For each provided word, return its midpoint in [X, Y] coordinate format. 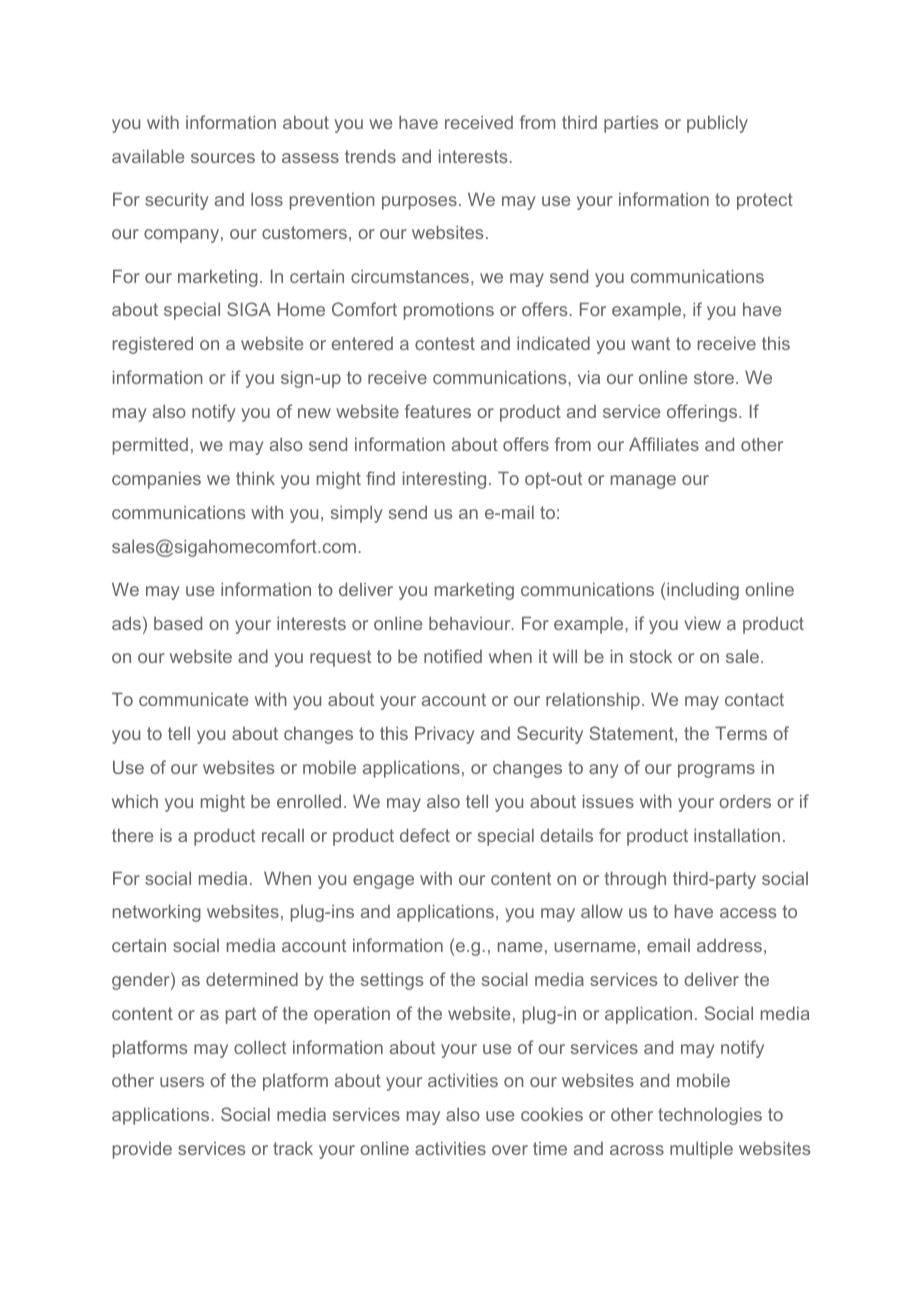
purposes [419, 203]
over [510, 1150]
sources [223, 158]
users [182, 1082]
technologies [710, 1116]
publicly [717, 124]
